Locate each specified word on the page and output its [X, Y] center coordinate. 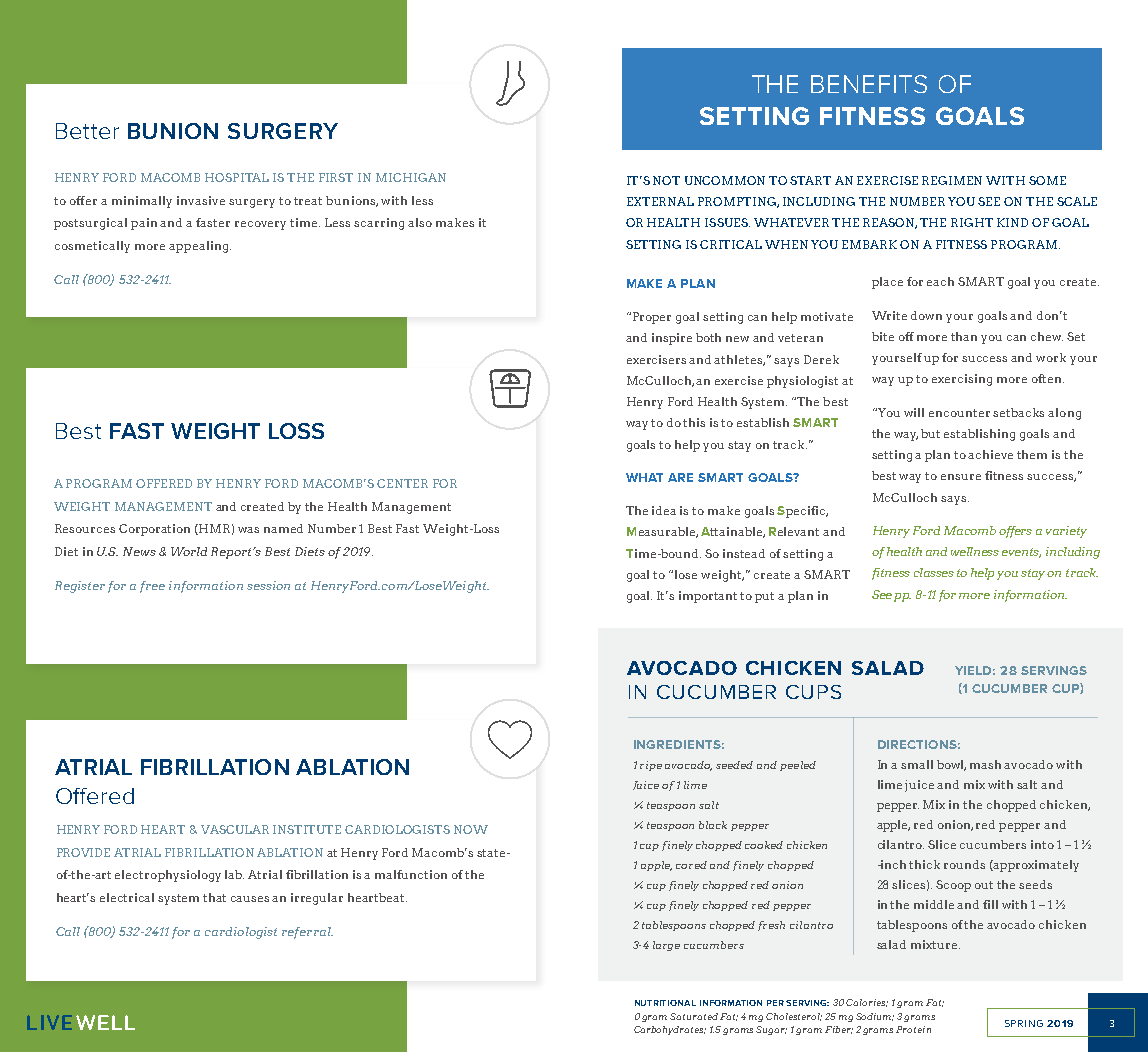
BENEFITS [869, 84]
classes [934, 572]
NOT [666, 180]
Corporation [154, 530]
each [940, 281]
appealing [200, 247]
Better [87, 131]
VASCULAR [235, 829]
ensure [961, 477]
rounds [964, 864]
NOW [471, 829]
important [708, 597]
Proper [652, 318]
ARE [680, 477]
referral [307, 933]
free [152, 587]
